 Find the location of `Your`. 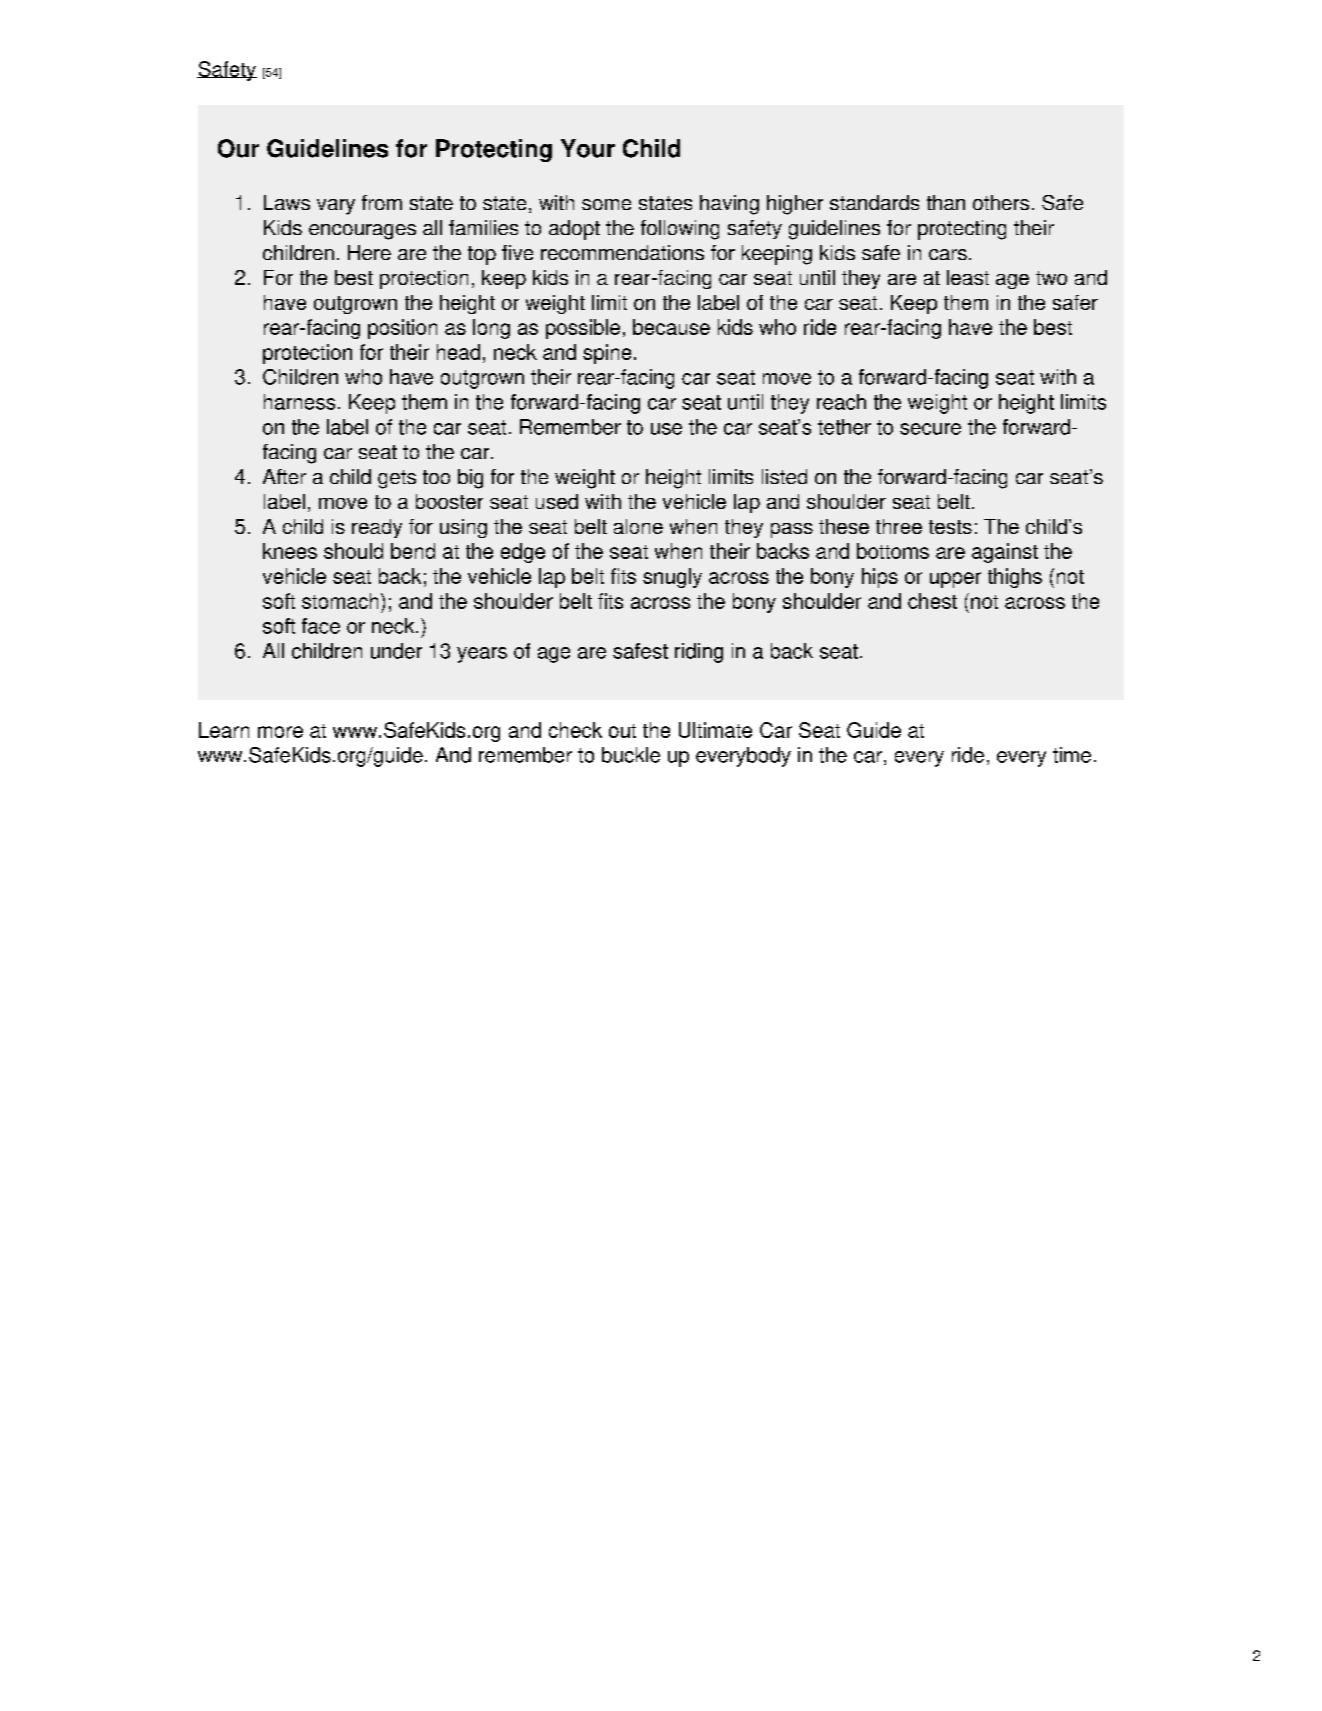

Your is located at coordinates (588, 148).
